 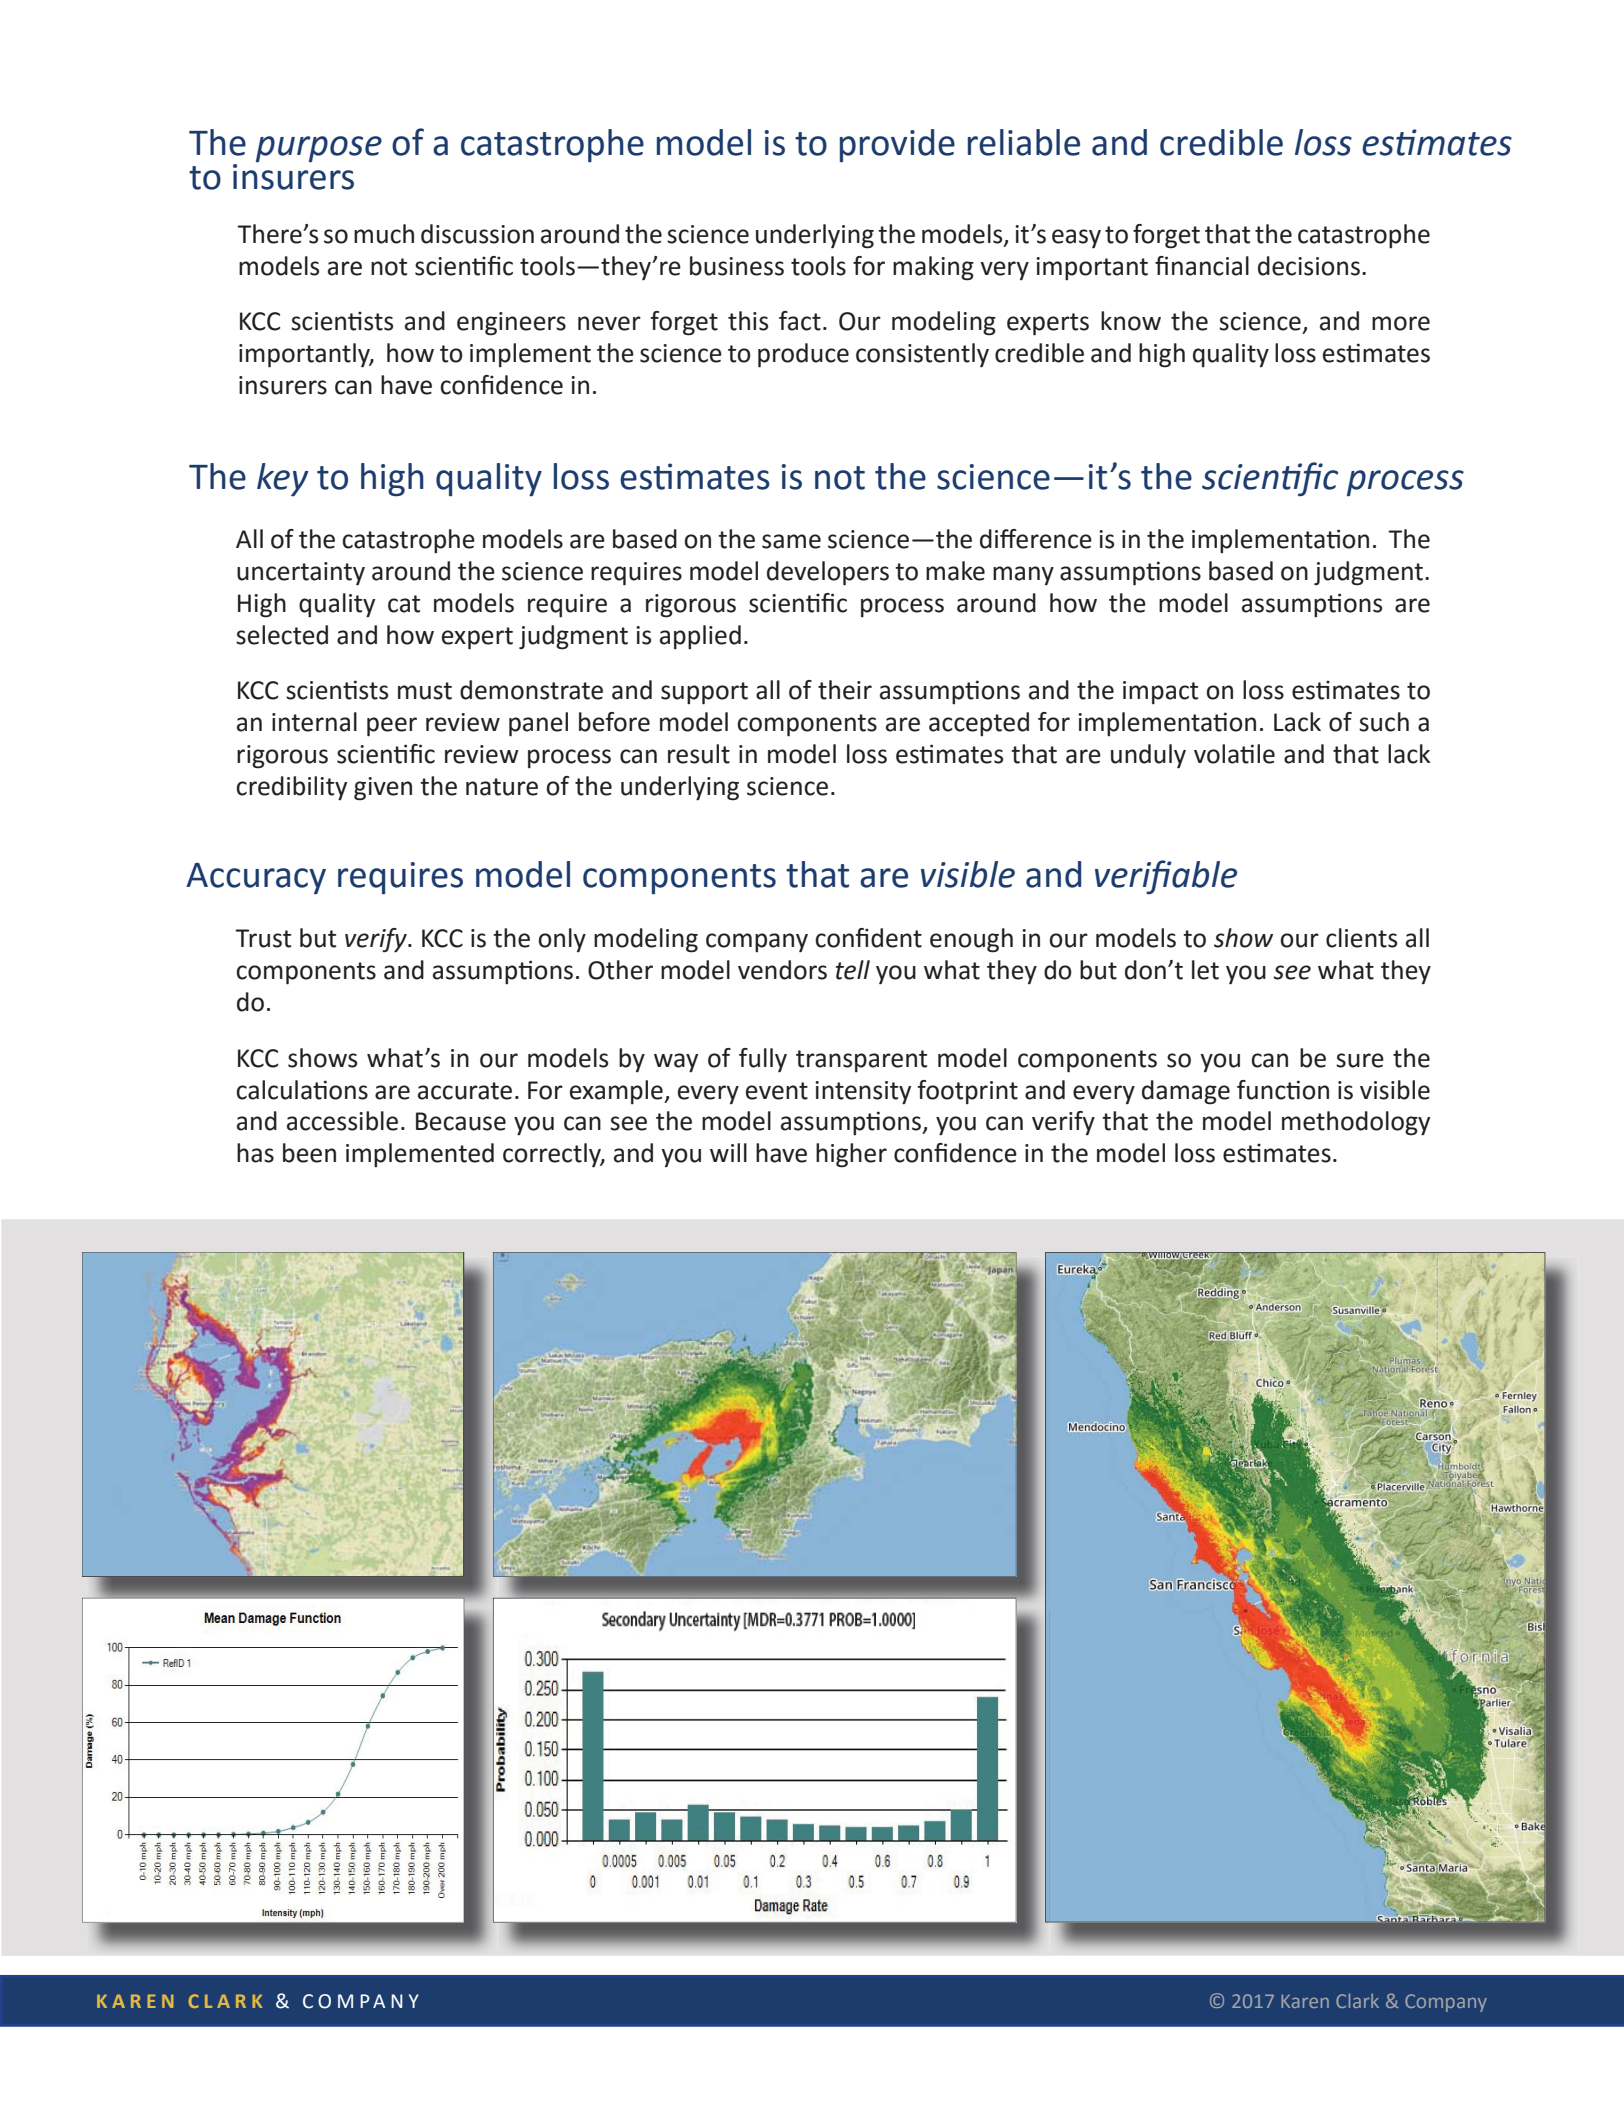 What do you see at coordinates (319, 149) in the screenshot?
I see `purpose` at bounding box center [319, 149].
